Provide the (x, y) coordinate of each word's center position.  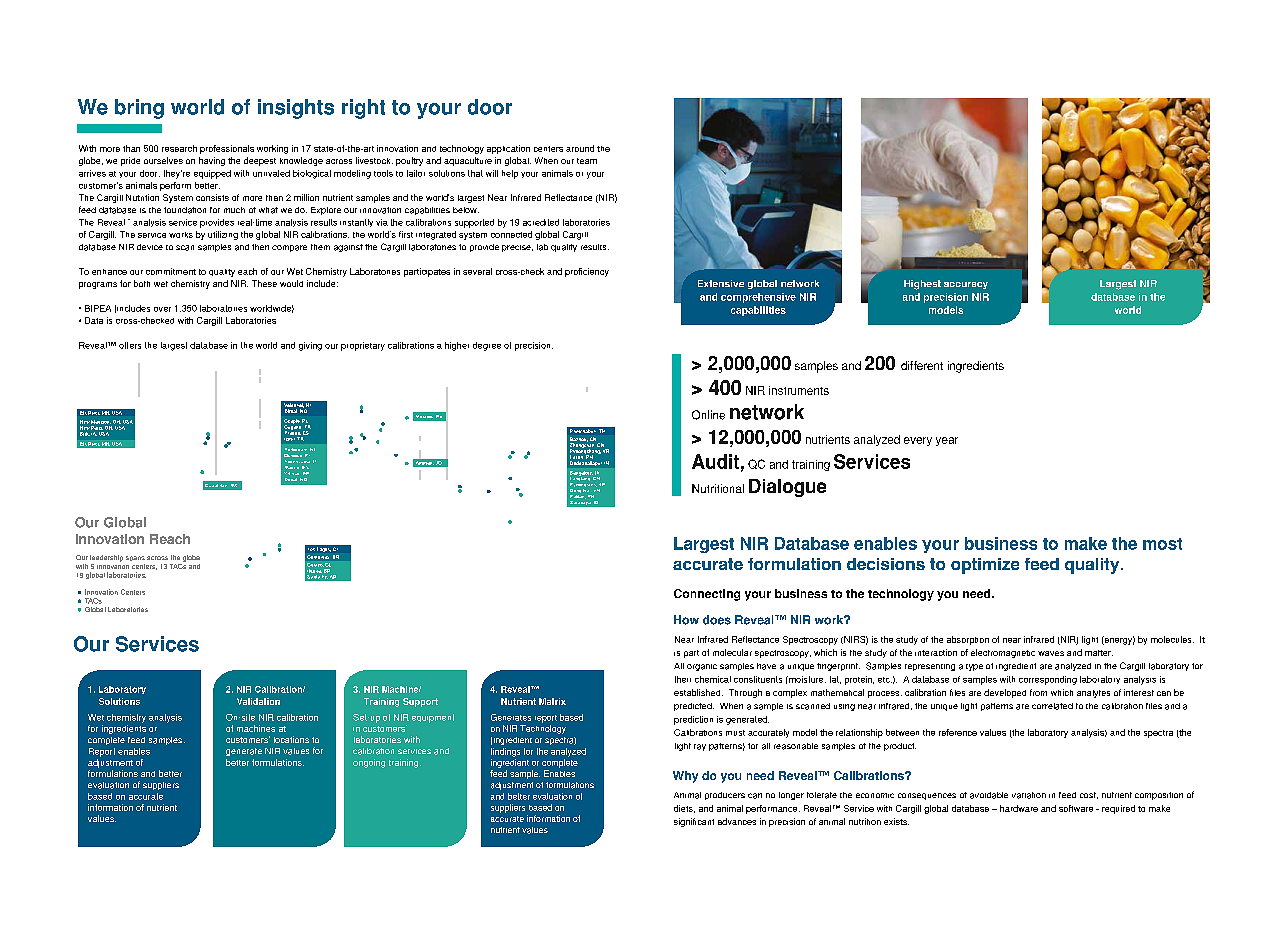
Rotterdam (296, 449)
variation (1029, 795)
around (580, 148)
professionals (227, 149)
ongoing (369, 763)
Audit (715, 461)
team (587, 161)
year (947, 441)
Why (685, 777)
